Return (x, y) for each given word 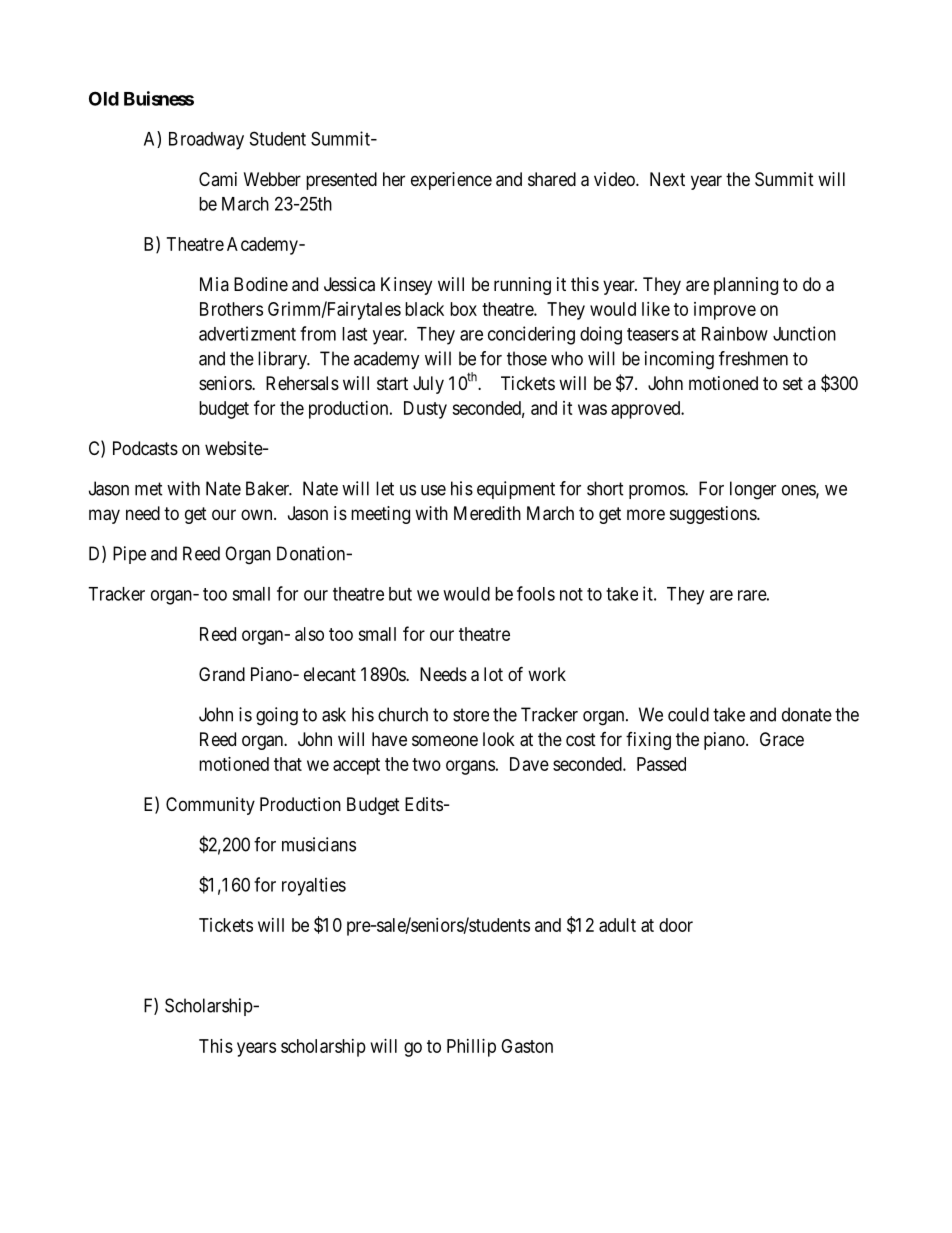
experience (451, 181)
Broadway (206, 141)
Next (667, 179)
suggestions (714, 515)
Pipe (129, 555)
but (400, 594)
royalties (314, 886)
